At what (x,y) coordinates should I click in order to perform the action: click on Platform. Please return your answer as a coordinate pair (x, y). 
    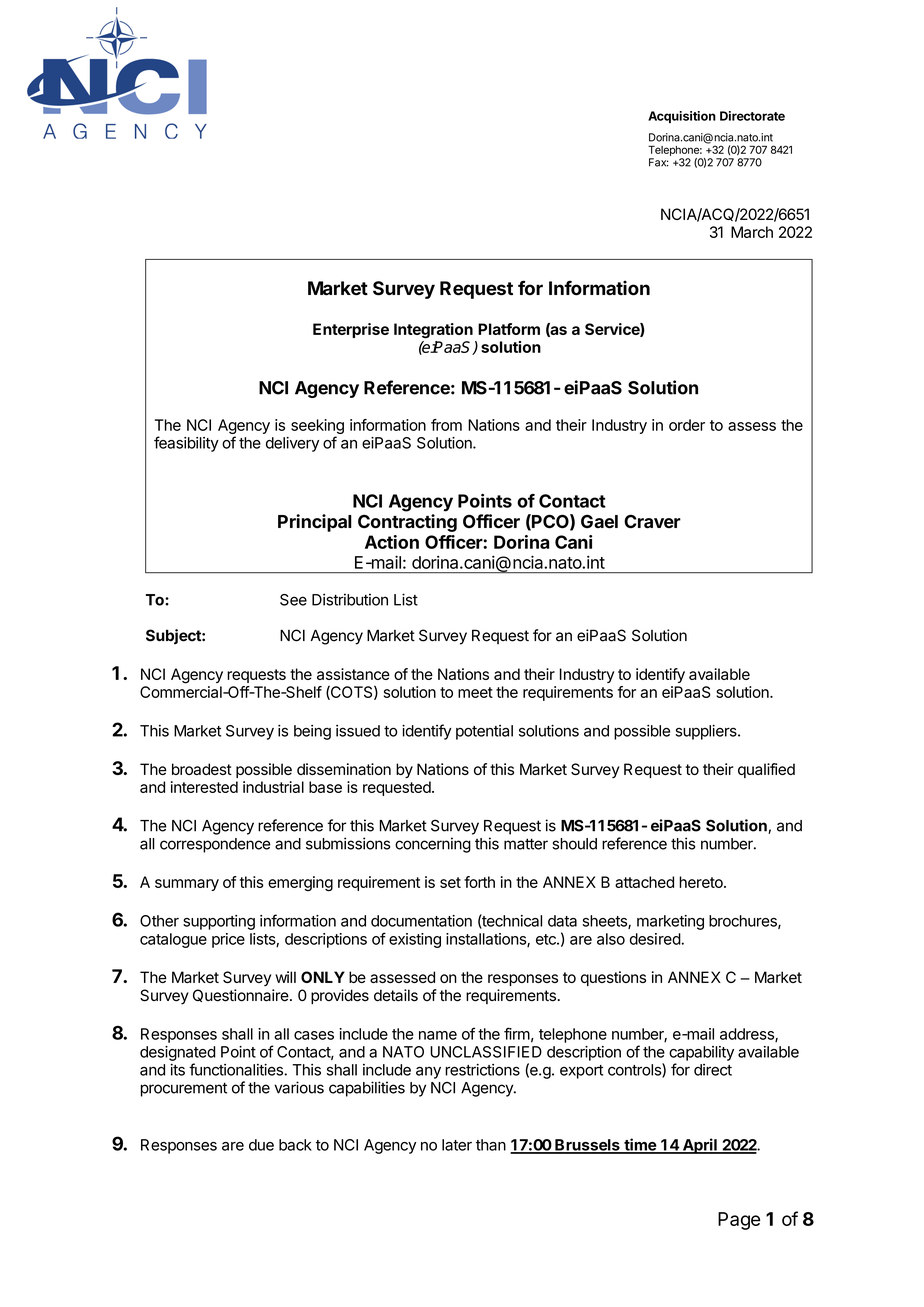
    Looking at the image, I should click on (509, 329).
